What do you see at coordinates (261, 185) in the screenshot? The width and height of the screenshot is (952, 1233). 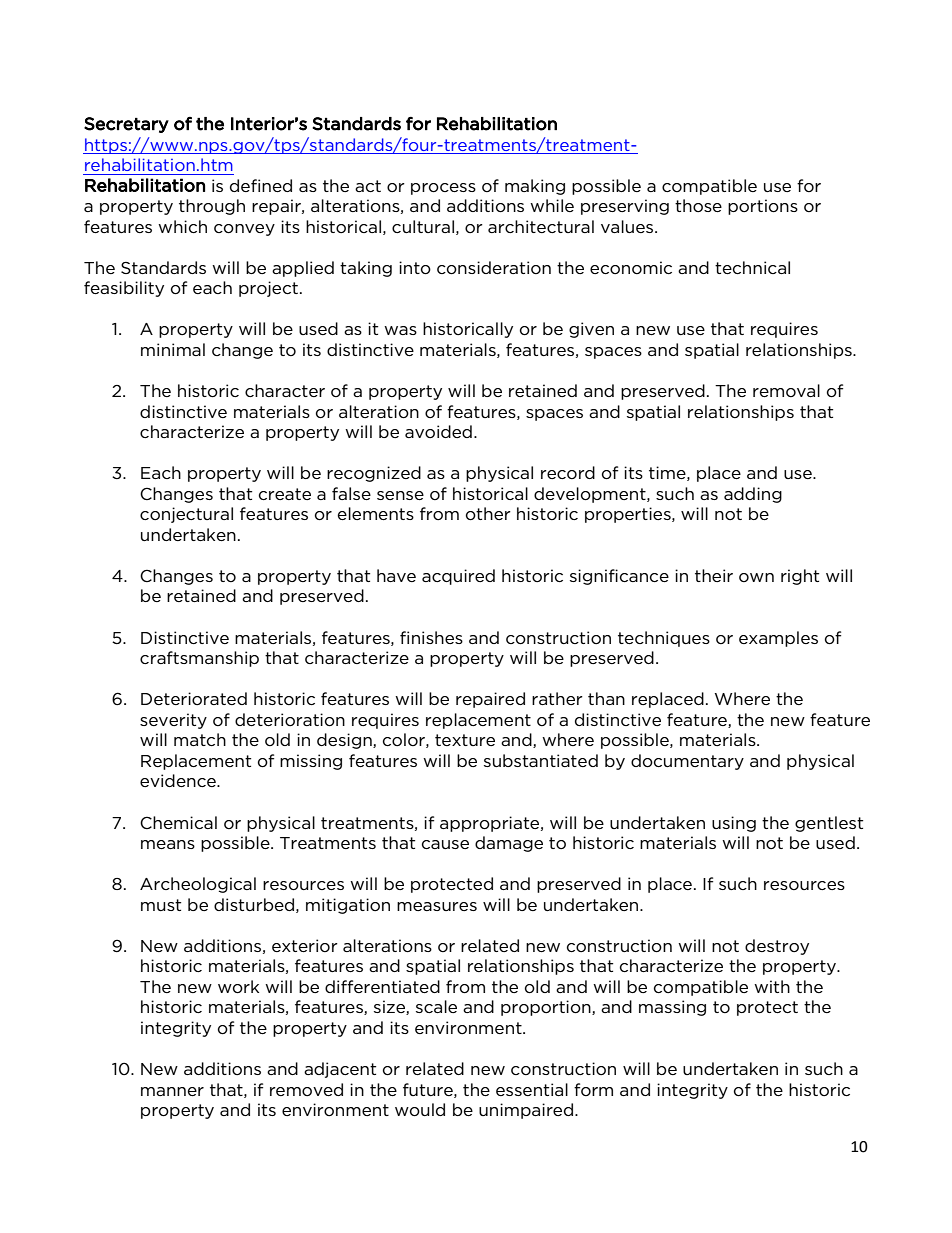 I see `defined` at bounding box center [261, 185].
